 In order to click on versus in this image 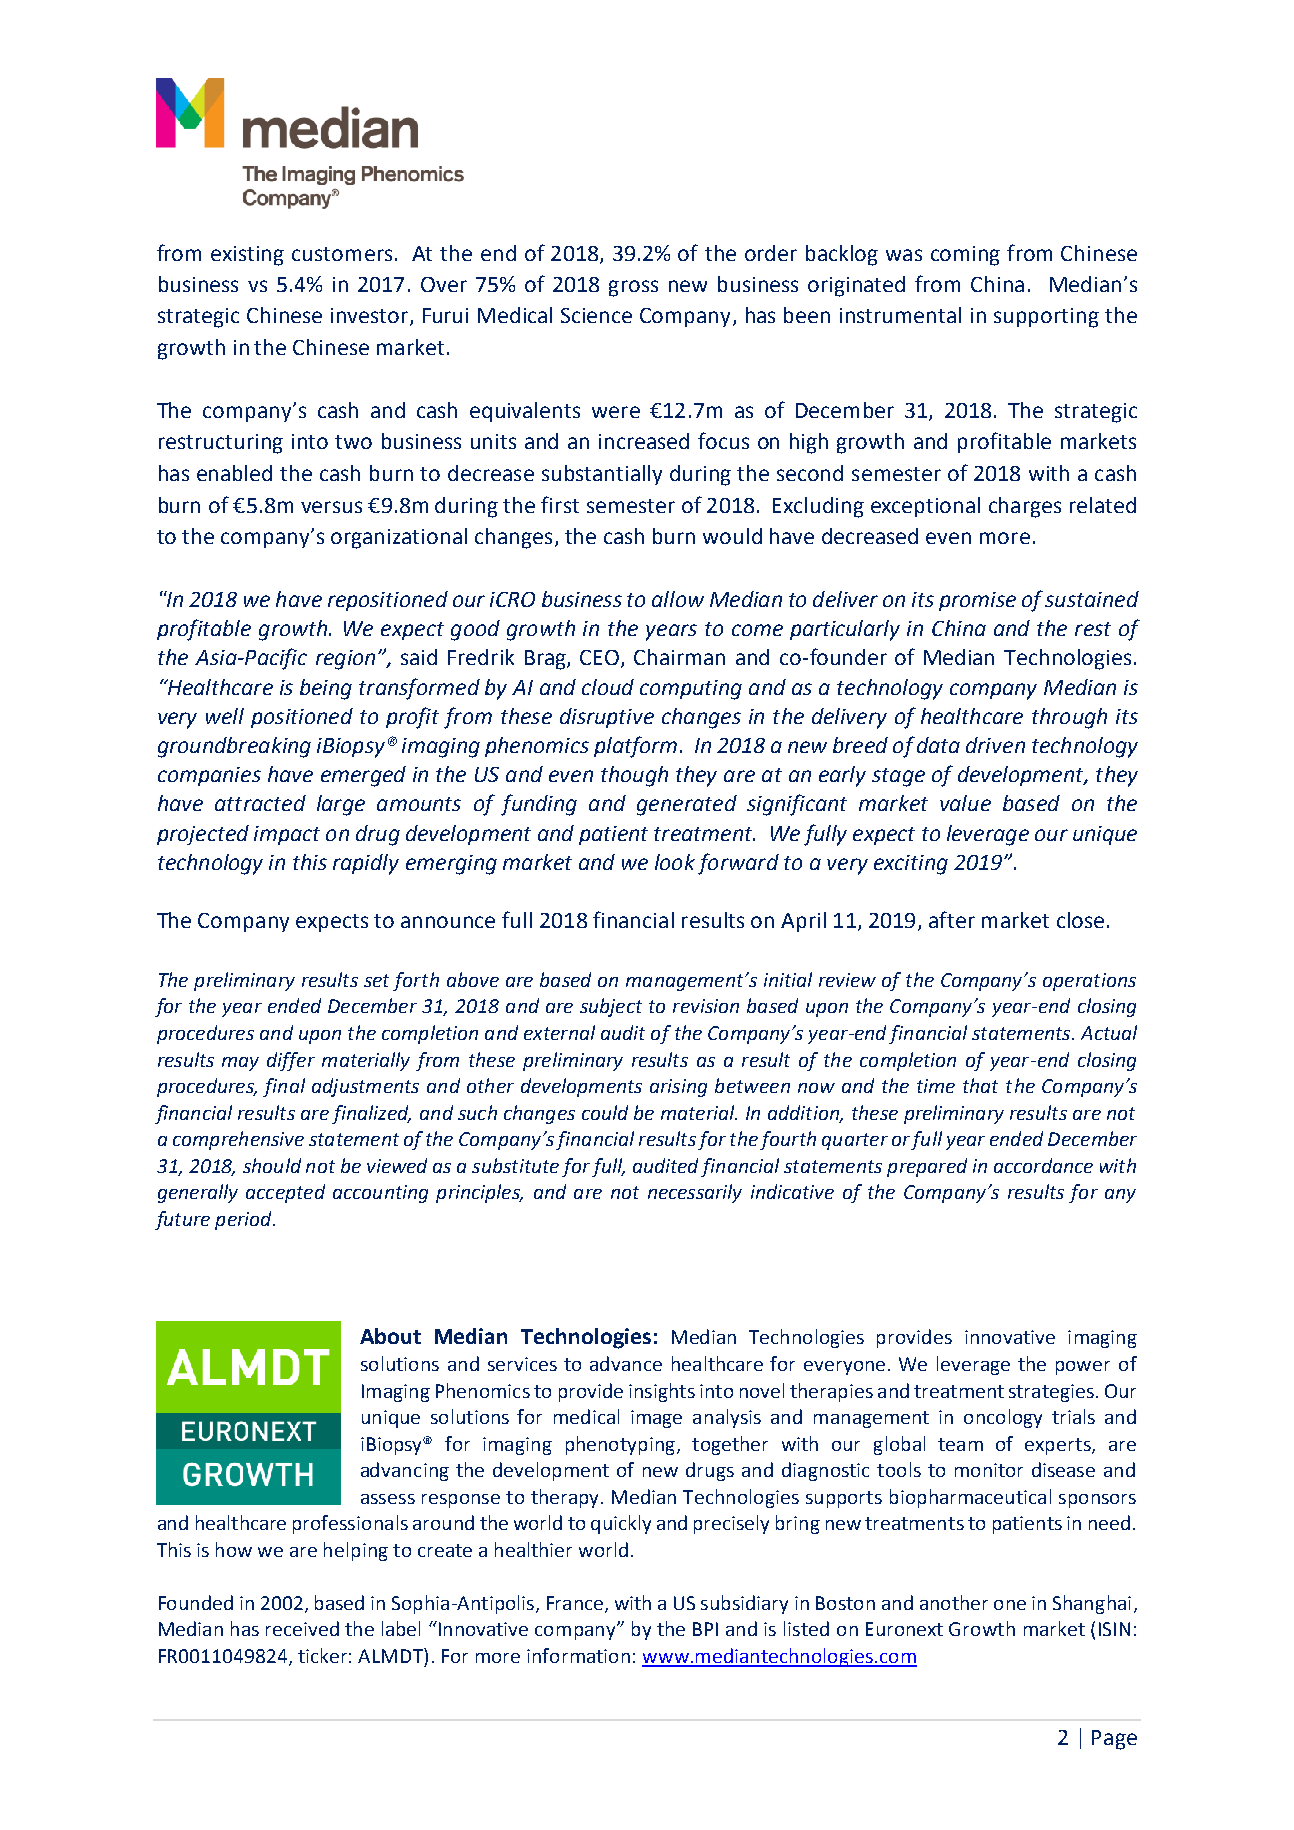, I will do `click(331, 507)`.
